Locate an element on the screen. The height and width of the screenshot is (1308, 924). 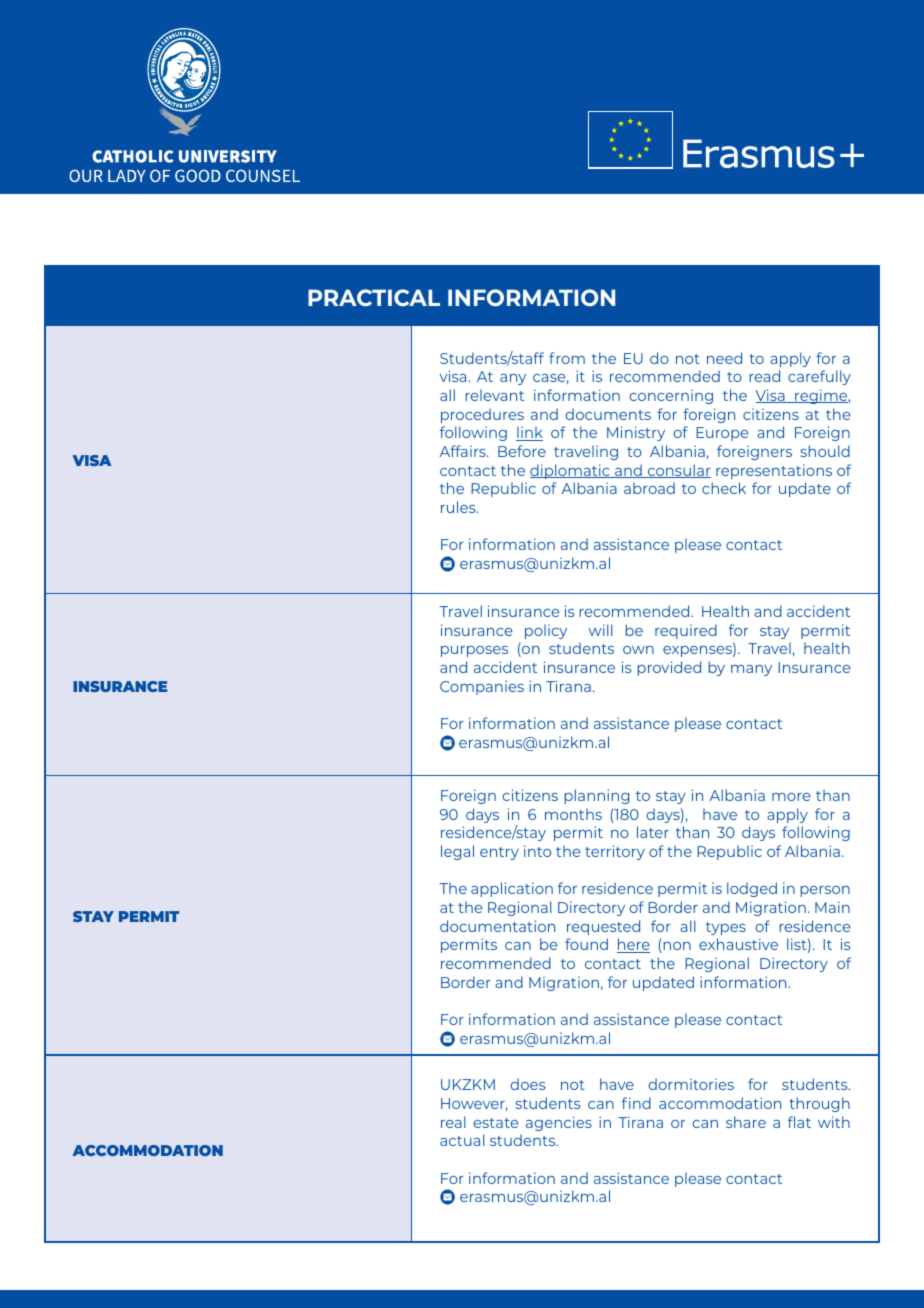
find is located at coordinates (636, 1103).
